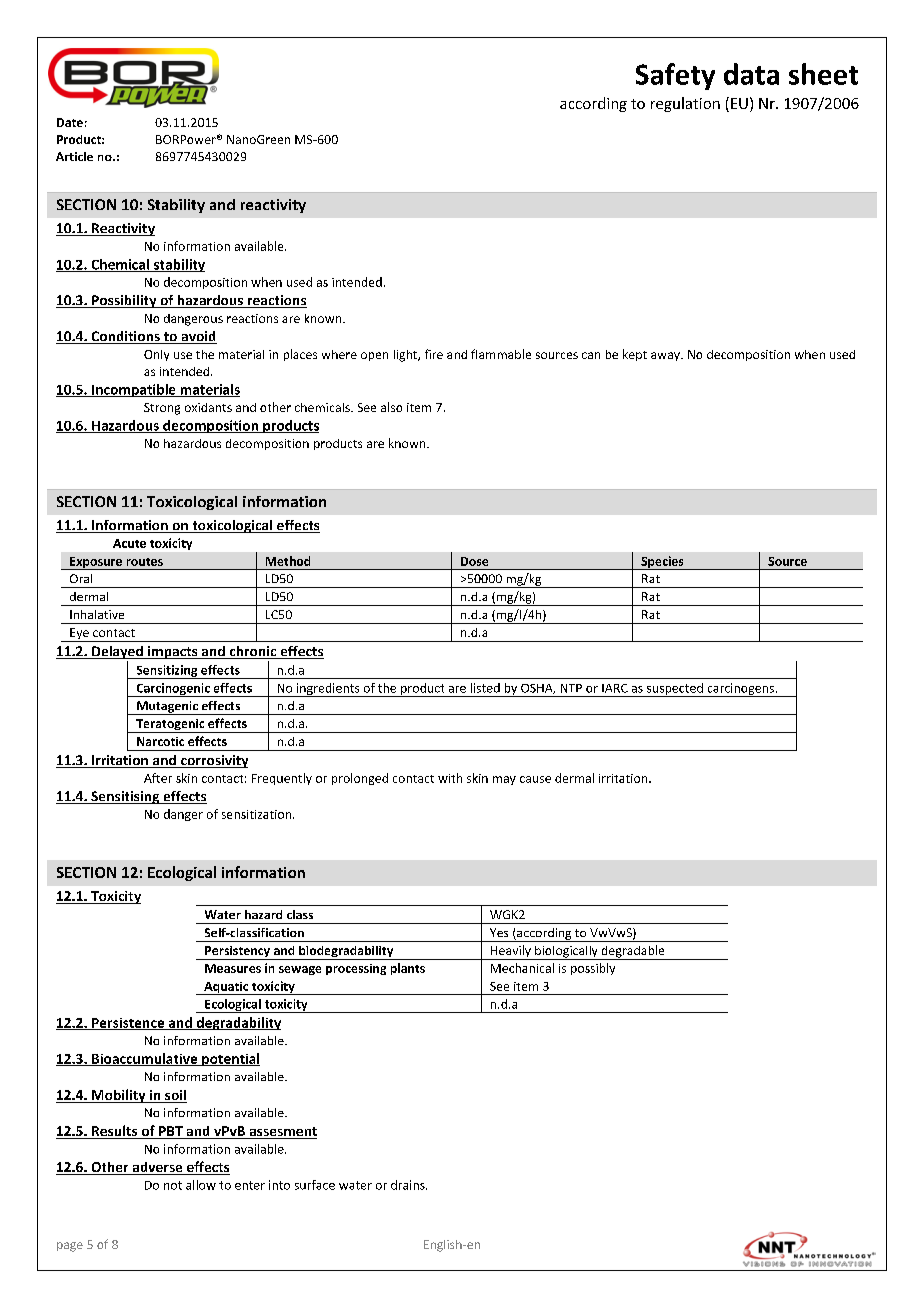 This document has width=924, height=1308. Describe the element at coordinates (450, 778) in the document. I see `with` at that location.
